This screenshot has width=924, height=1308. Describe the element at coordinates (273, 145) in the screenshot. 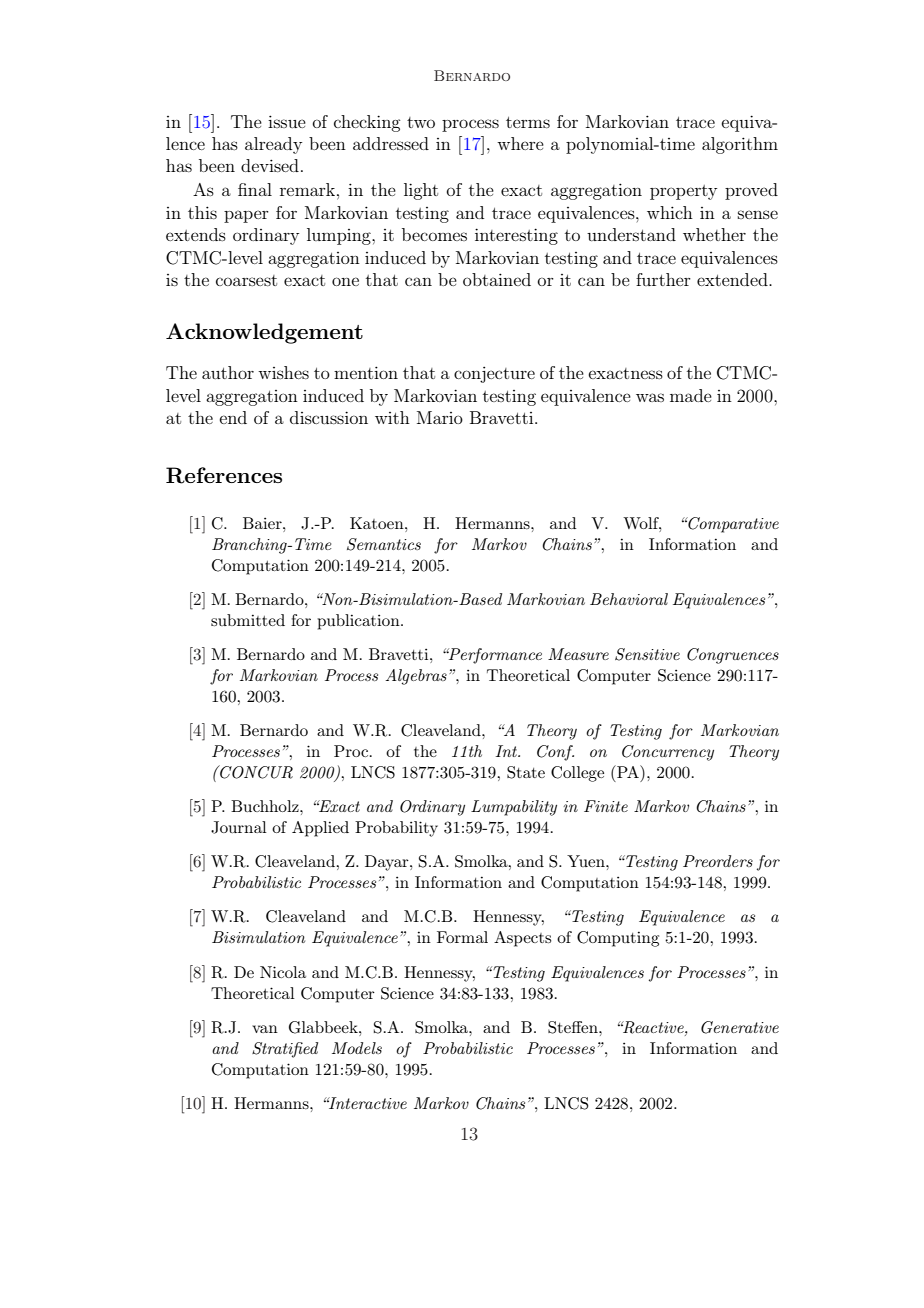

I see `already` at that location.
